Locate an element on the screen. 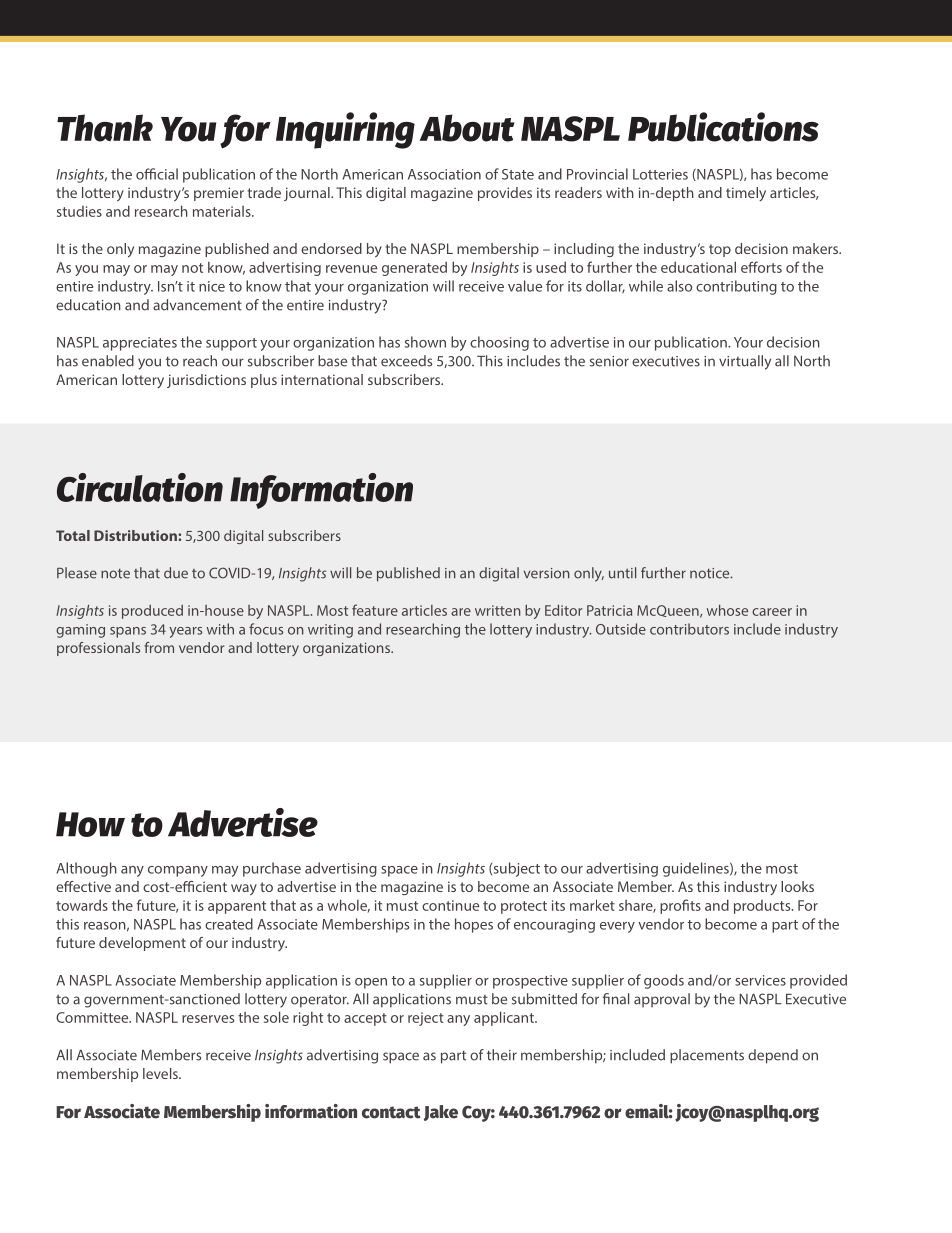  virtually is located at coordinates (745, 362).
